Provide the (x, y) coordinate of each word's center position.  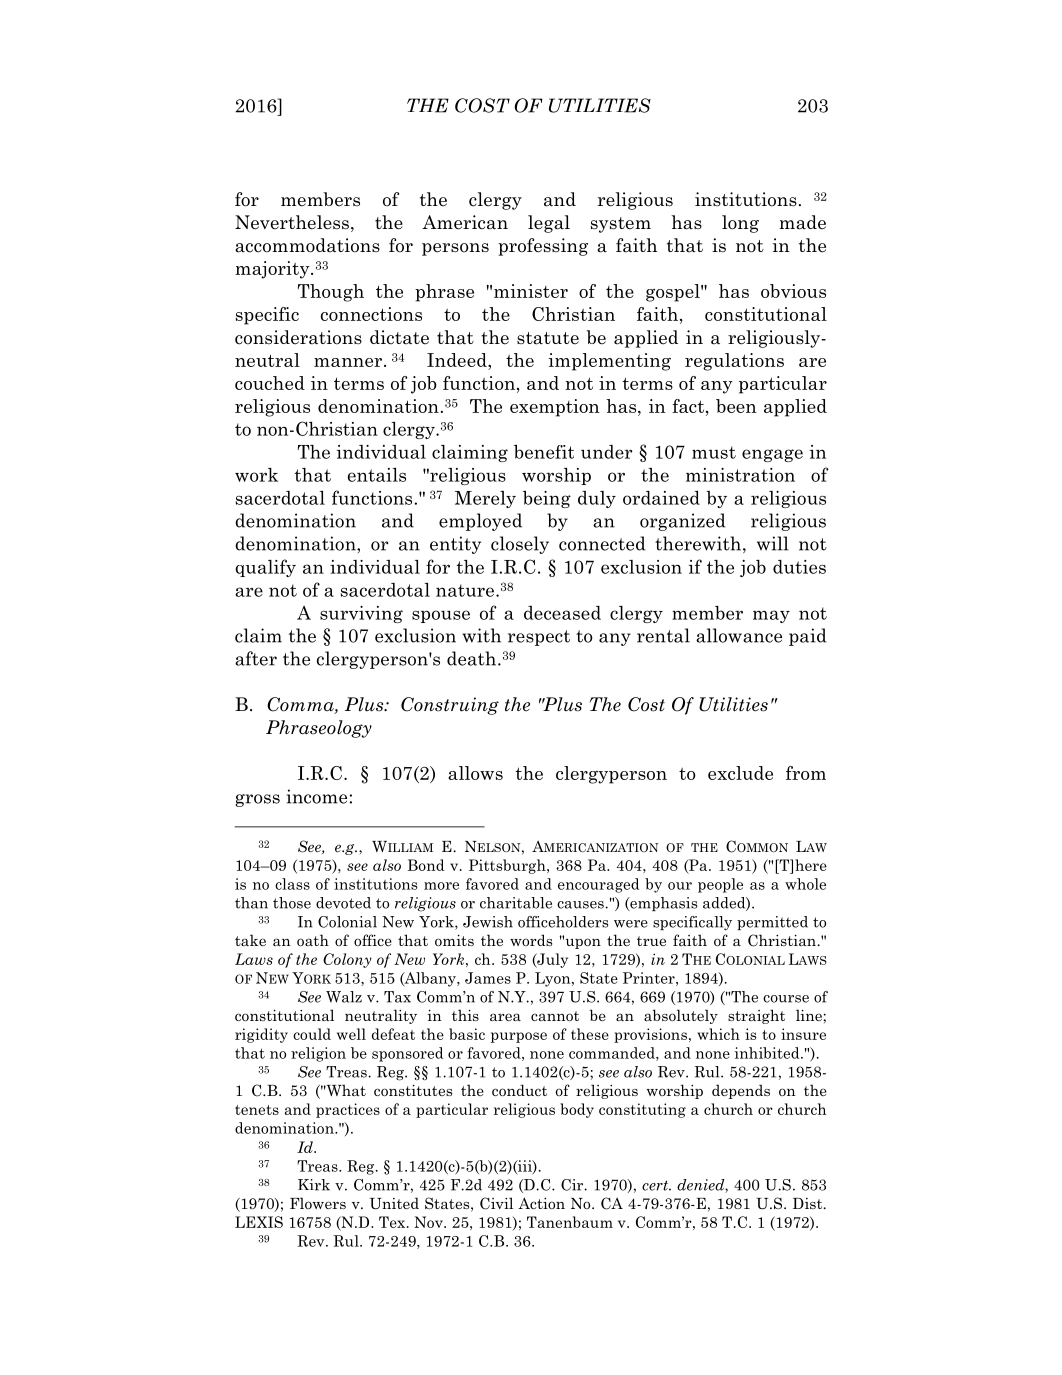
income (316, 796)
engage (772, 455)
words (531, 940)
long (740, 224)
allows (475, 773)
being (547, 499)
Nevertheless (292, 222)
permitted (772, 923)
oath (313, 940)
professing (543, 247)
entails (377, 475)
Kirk (314, 1185)
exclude (740, 773)
